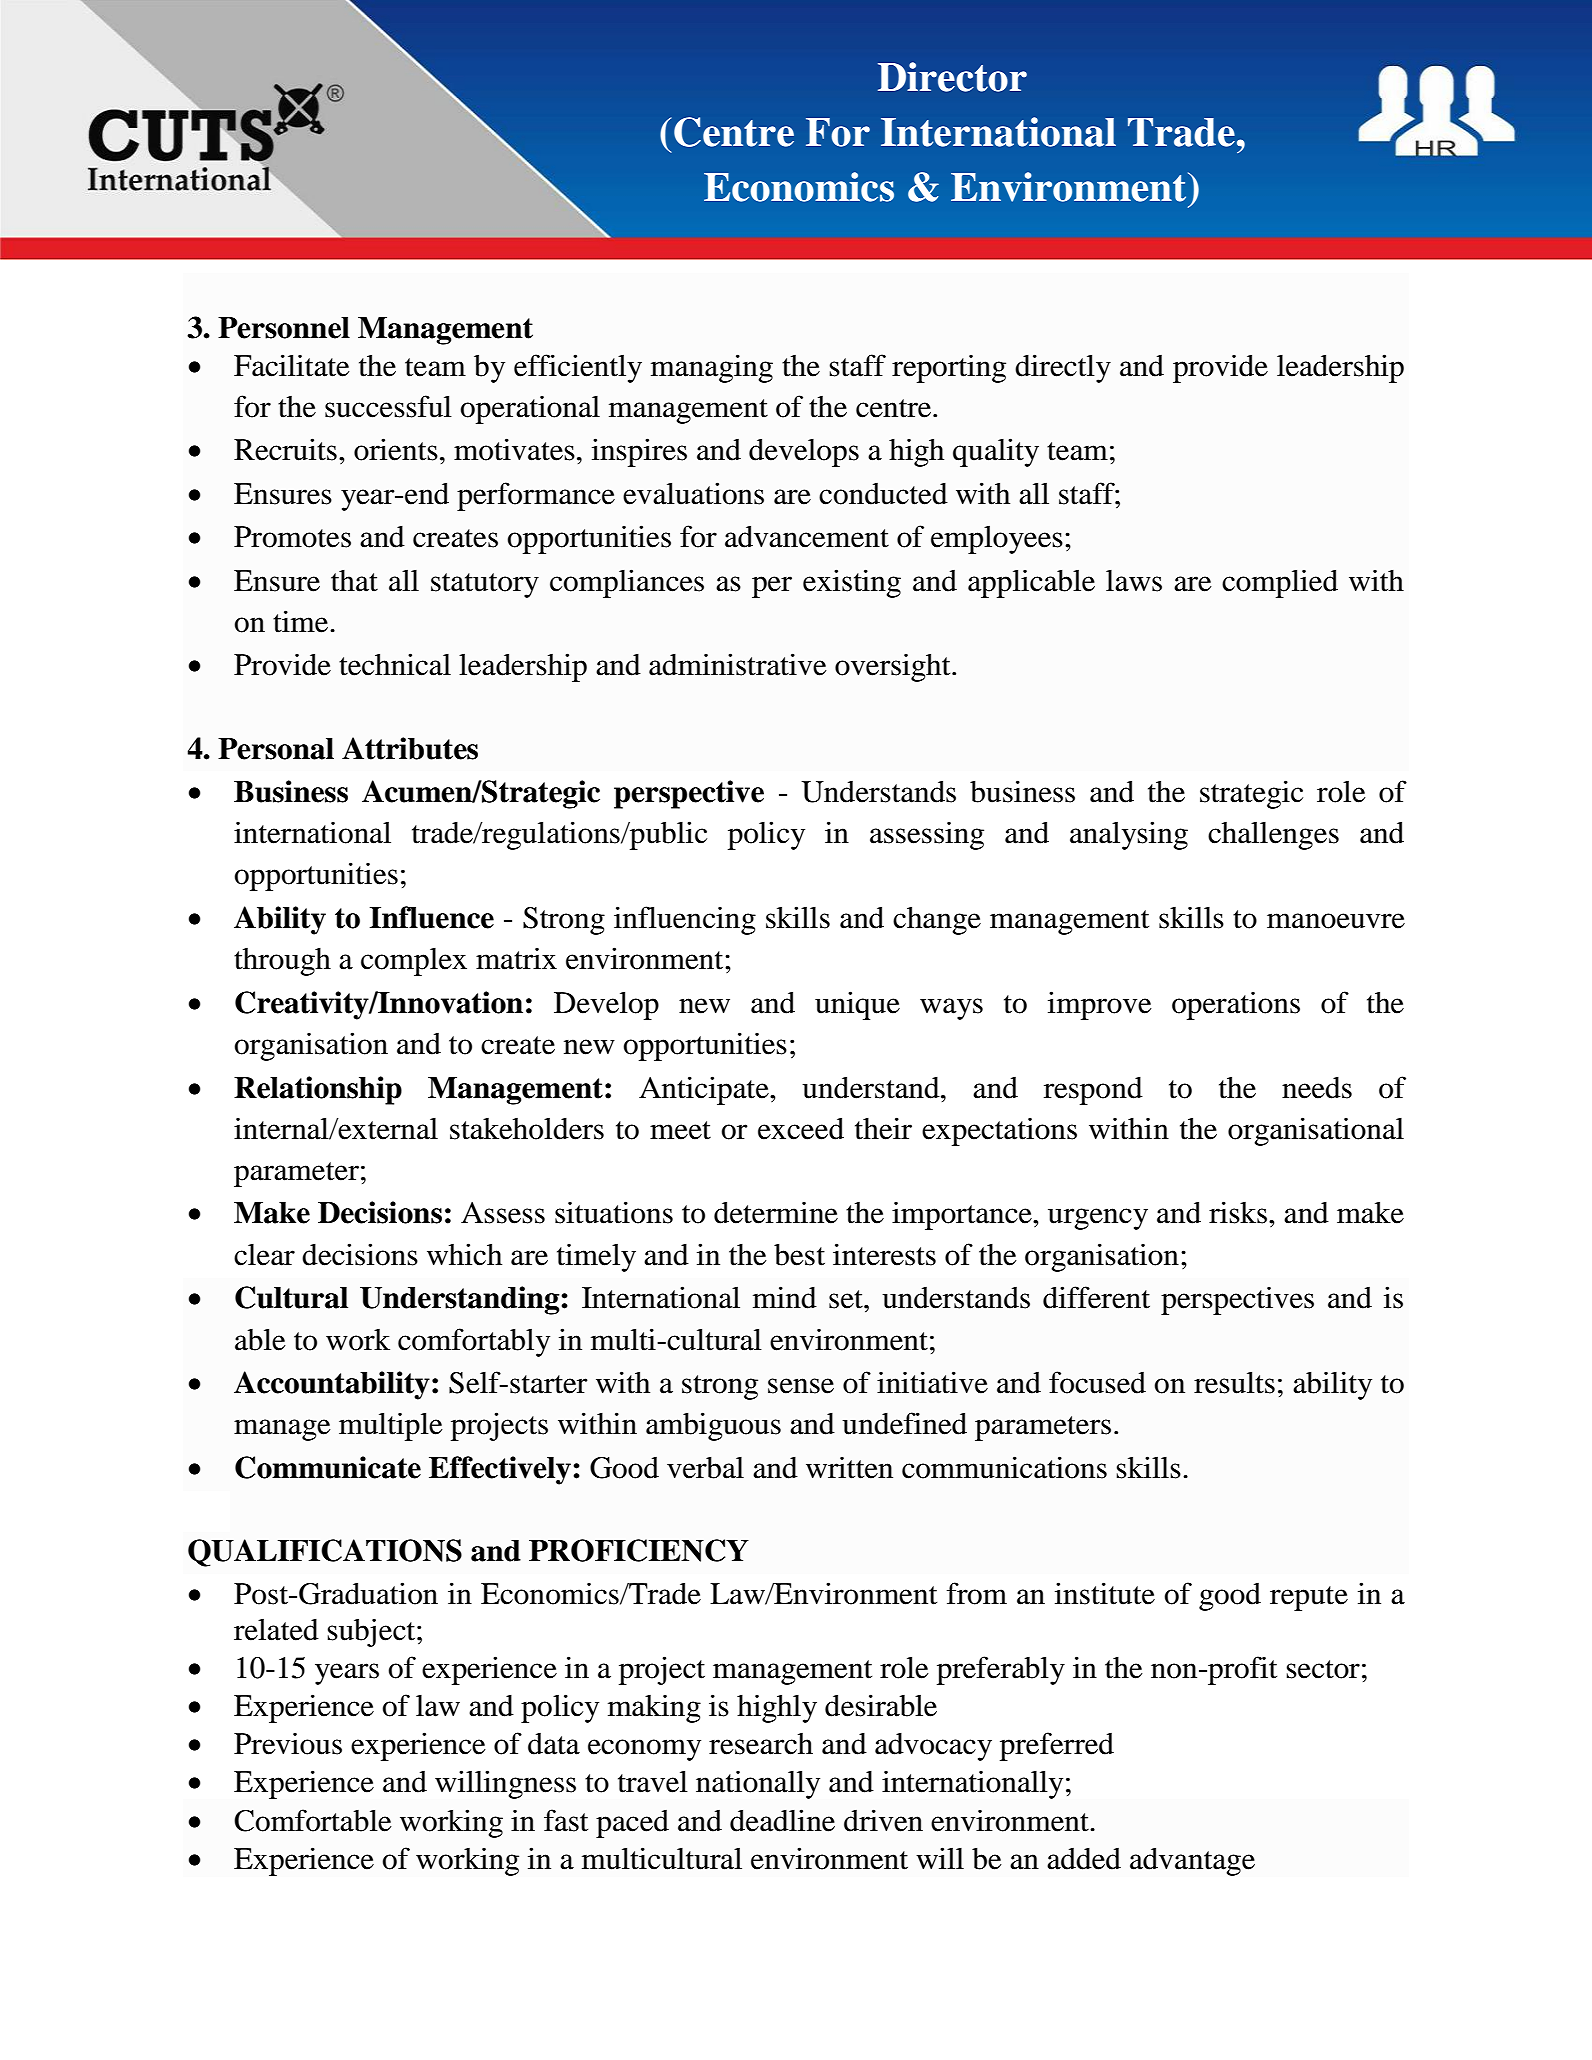  Describe the element at coordinates (288, 1743) in the screenshot. I see `Previous` at that location.
